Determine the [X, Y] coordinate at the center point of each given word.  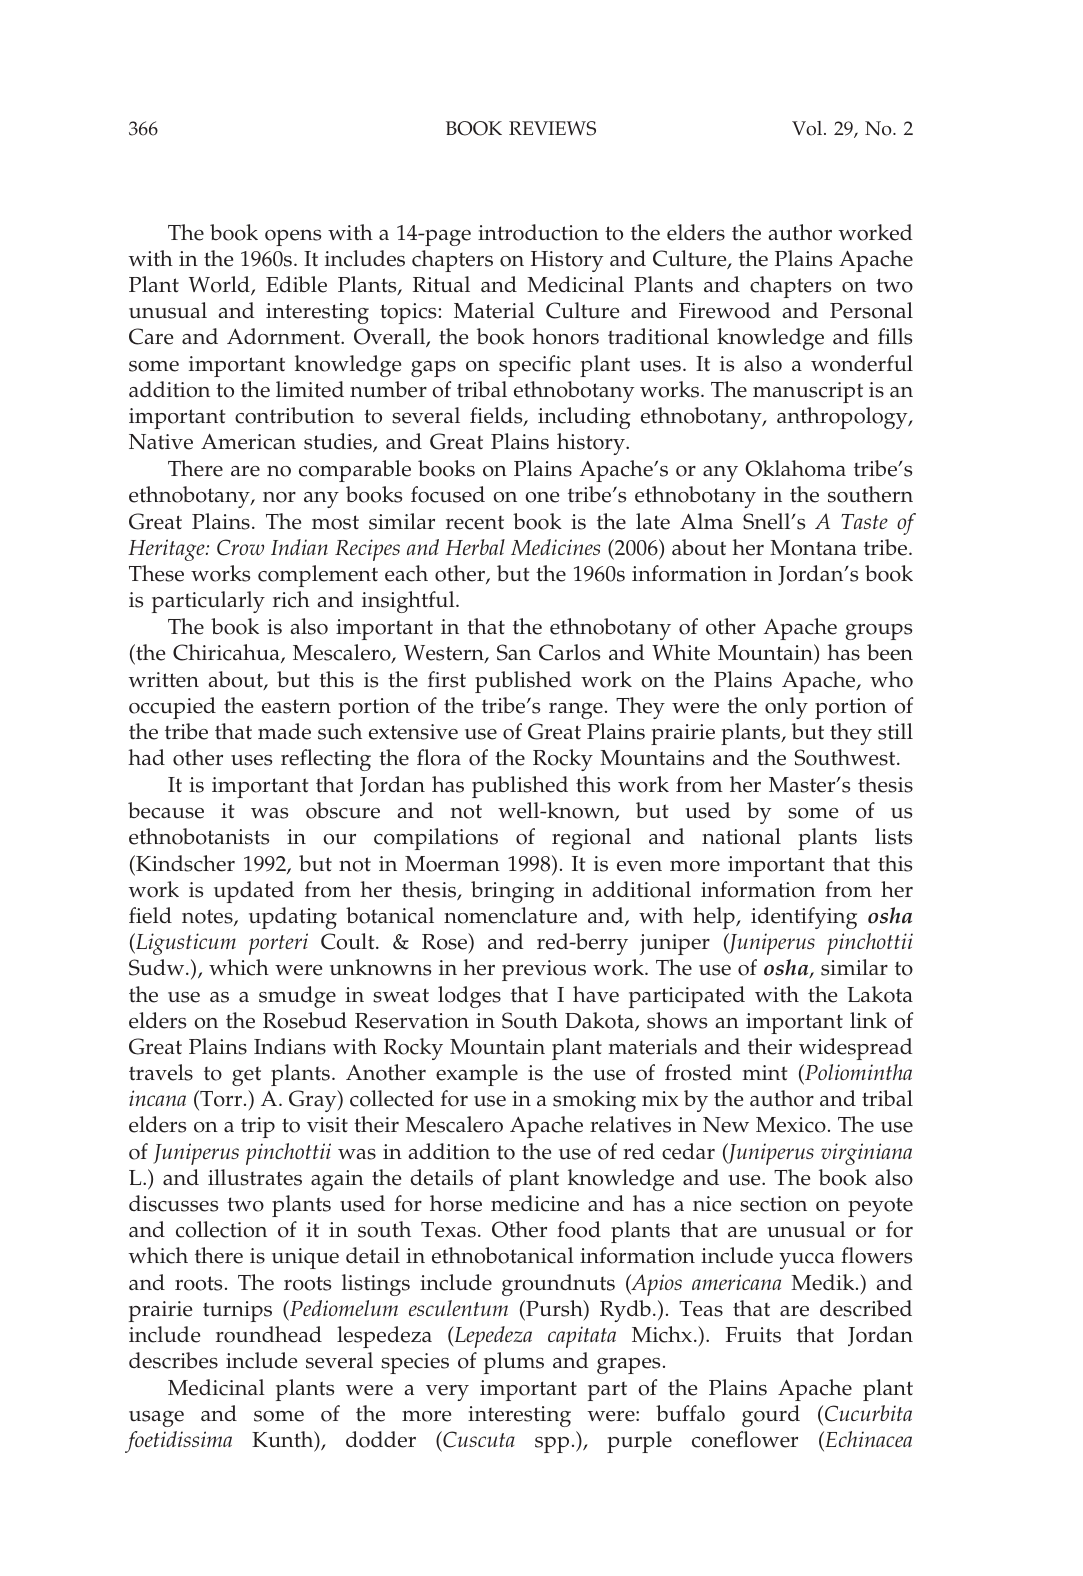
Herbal [475, 547]
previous [544, 970]
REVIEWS [552, 128]
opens [293, 238]
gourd [771, 1416]
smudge [297, 997]
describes [173, 1360]
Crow [240, 547]
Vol [808, 128]
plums [514, 1363]
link [868, 1020]
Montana [813, 548]
